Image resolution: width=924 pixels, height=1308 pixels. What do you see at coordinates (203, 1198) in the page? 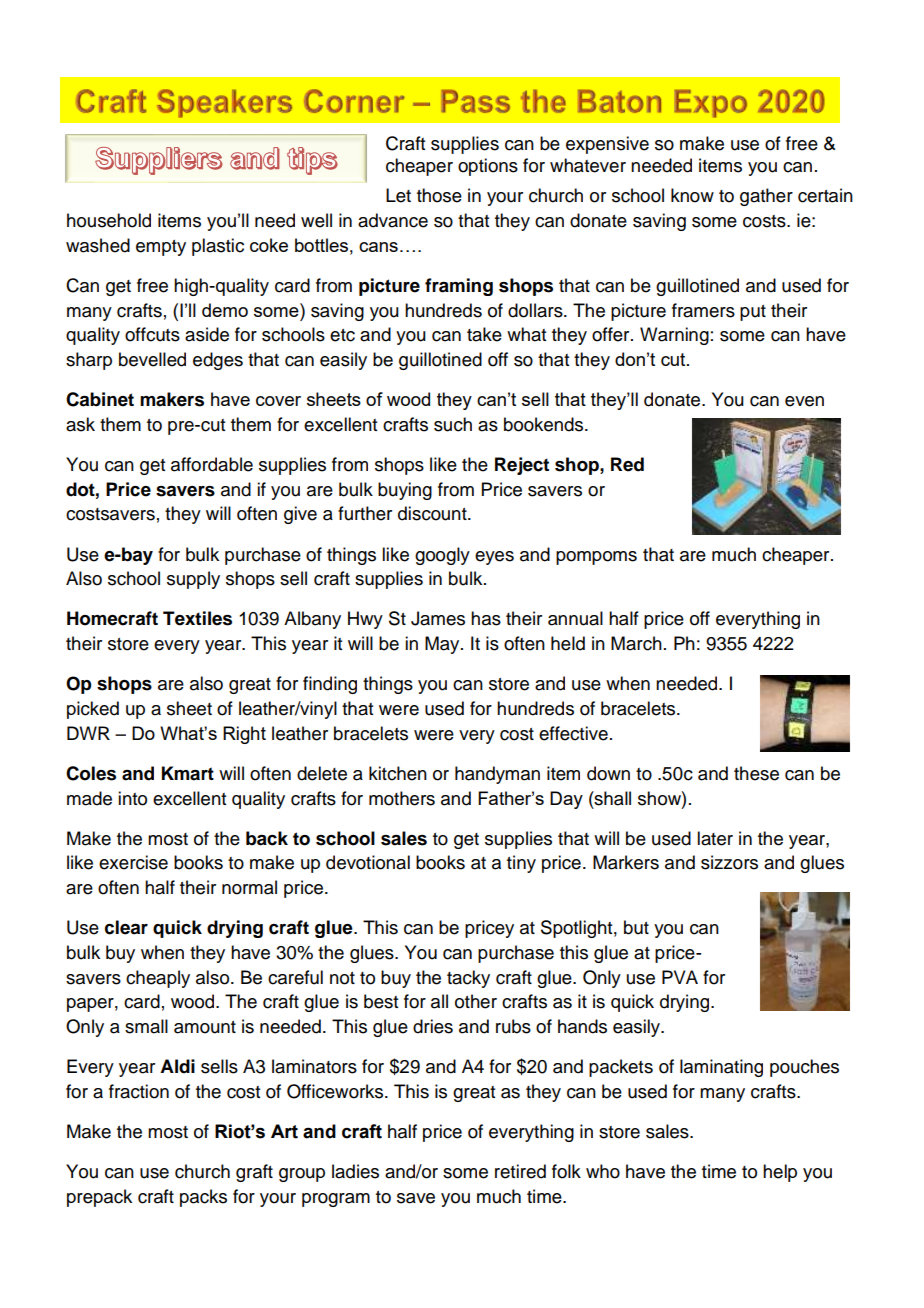
I see `packs` at bounding box center [203, 1198].
